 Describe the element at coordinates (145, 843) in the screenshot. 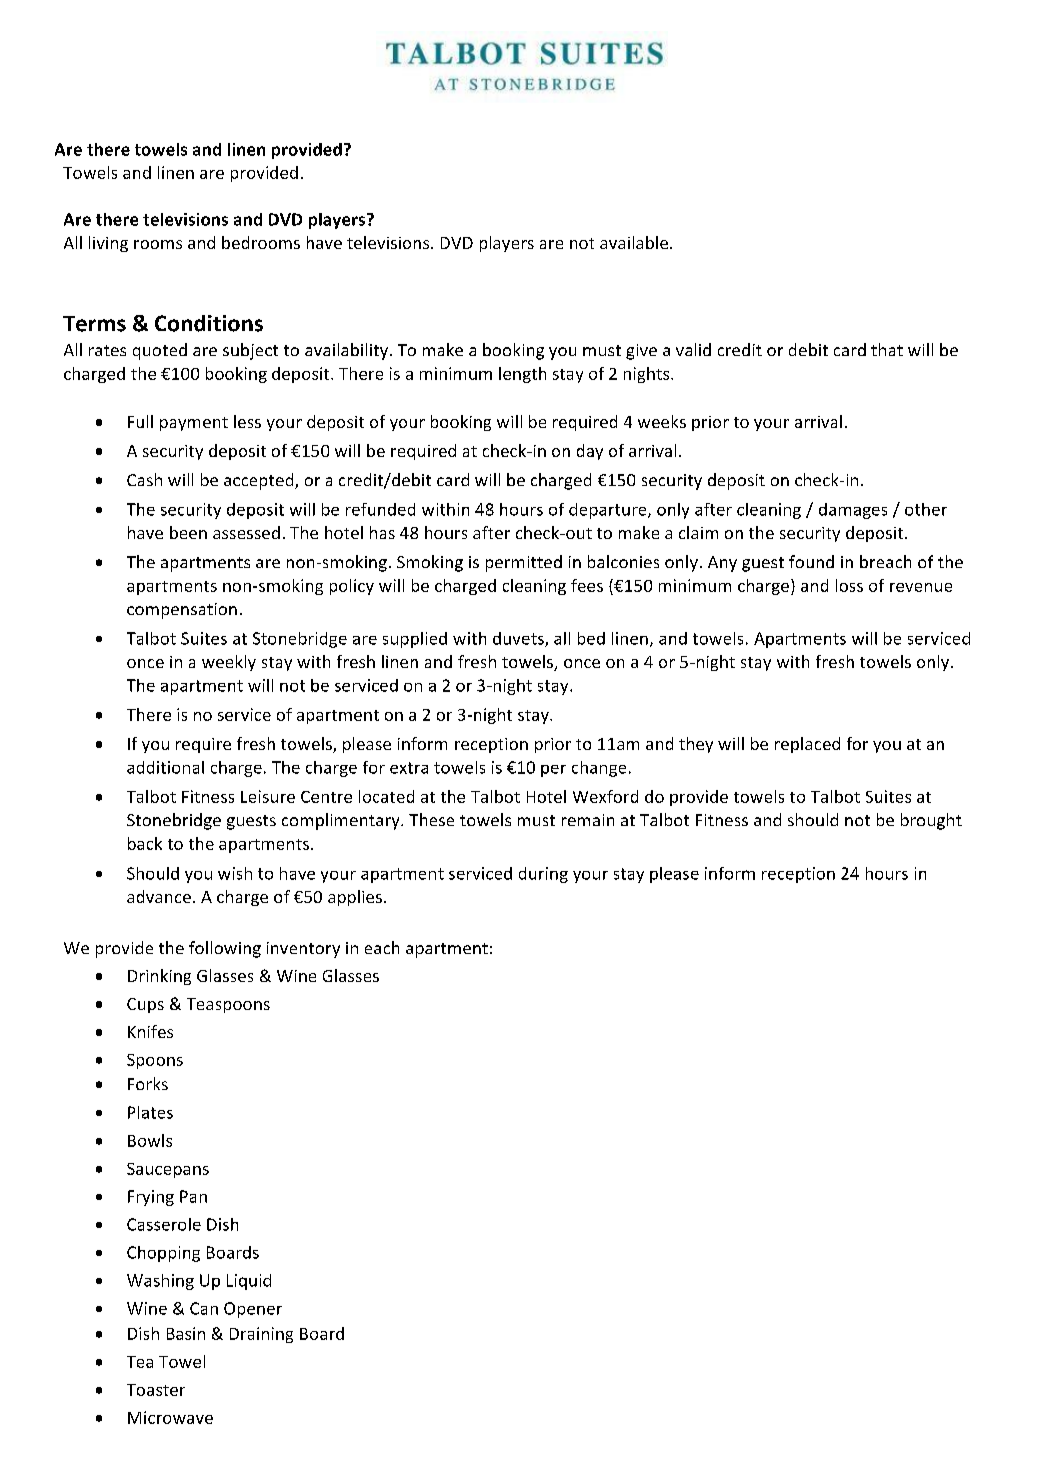

I see `back` at that location.
